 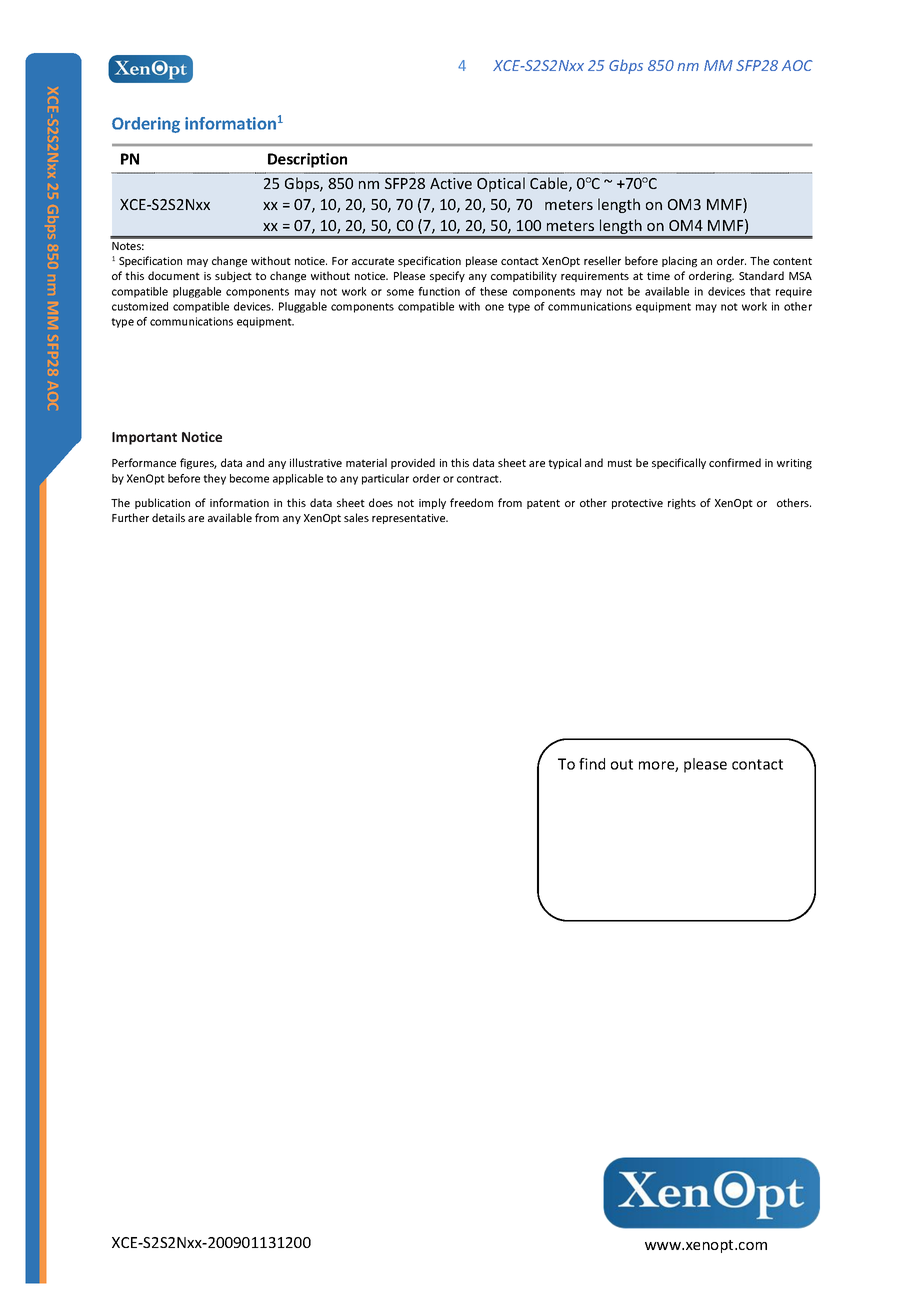 What do you see at coordinates (735, 462) in the screenshot?
I see `confirmed` at bounding box center [735, 462].
